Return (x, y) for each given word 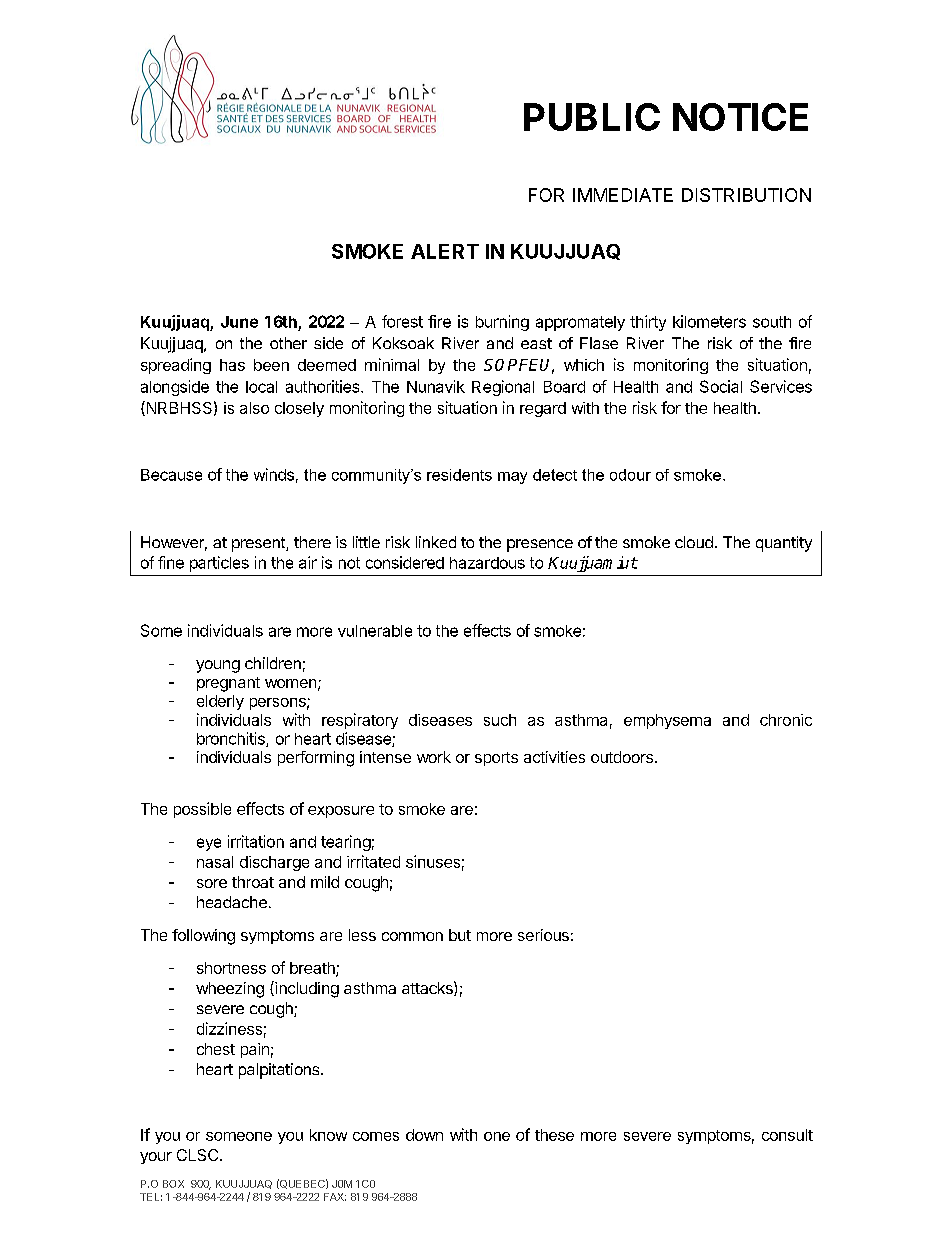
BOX (173, 1184)
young (218, 666)
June (239, 322)
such (500, 720)
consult (787, 1135)
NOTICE (740, 117)
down (424, 1135)
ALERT (445, 251)
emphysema (667, 721)
